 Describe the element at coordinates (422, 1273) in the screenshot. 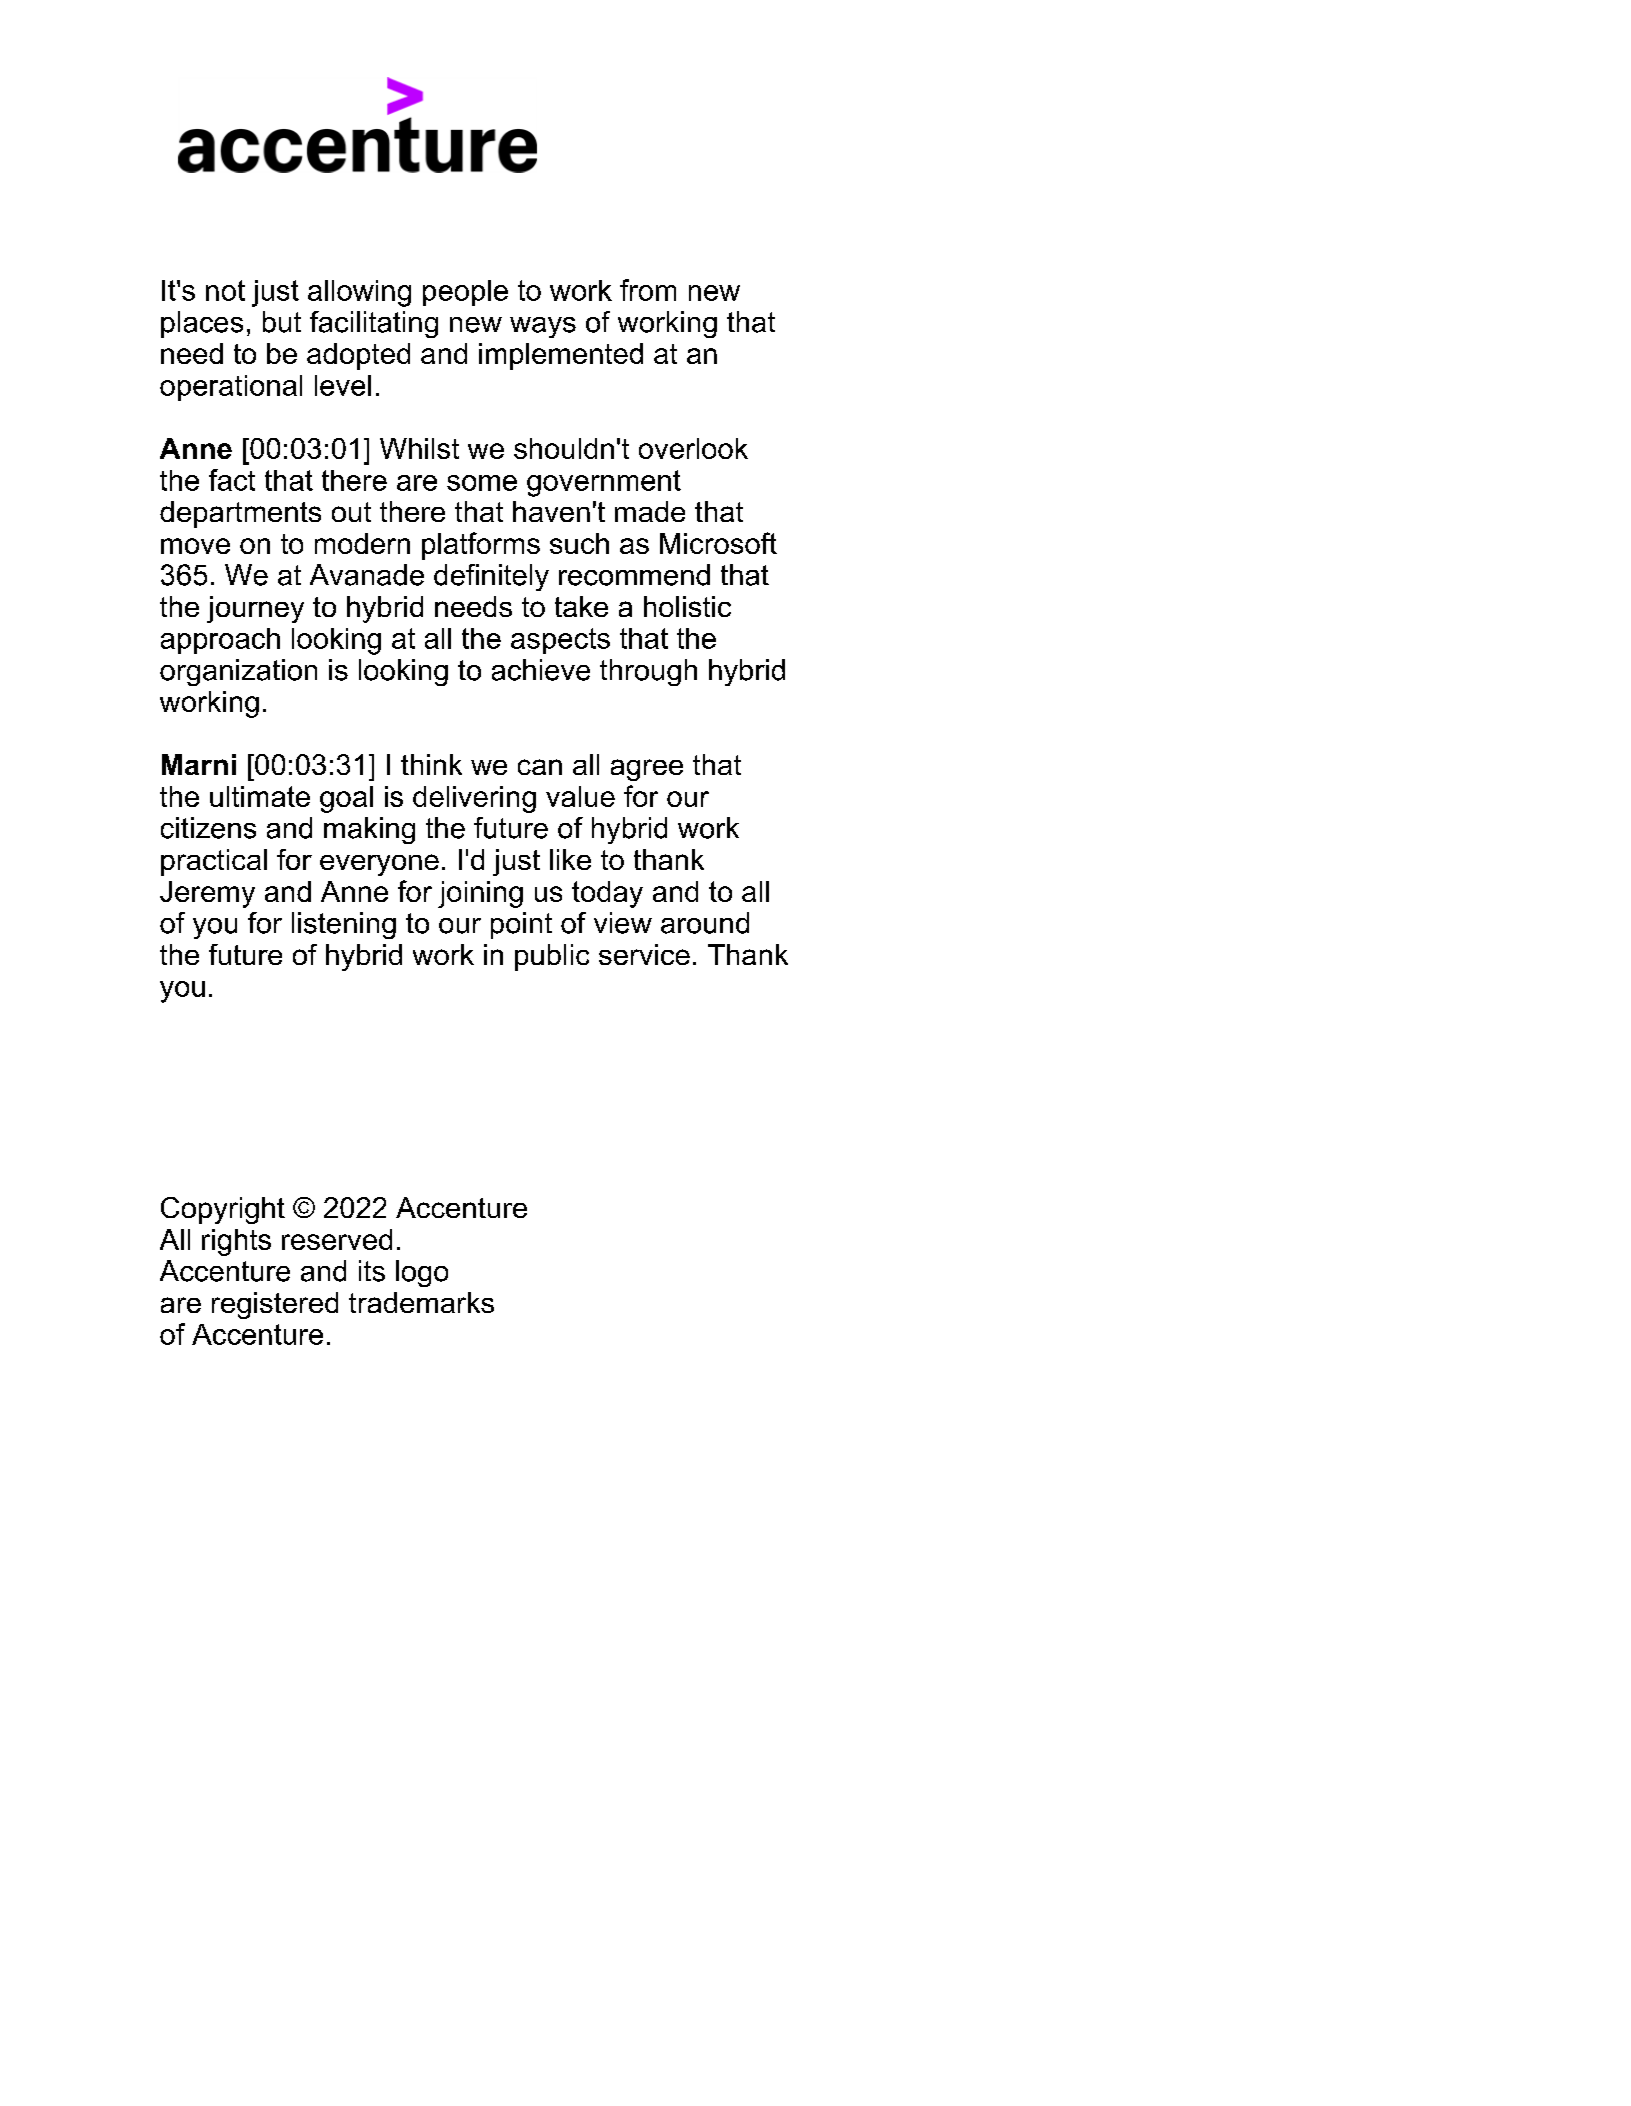

I see `logo` at that location.
